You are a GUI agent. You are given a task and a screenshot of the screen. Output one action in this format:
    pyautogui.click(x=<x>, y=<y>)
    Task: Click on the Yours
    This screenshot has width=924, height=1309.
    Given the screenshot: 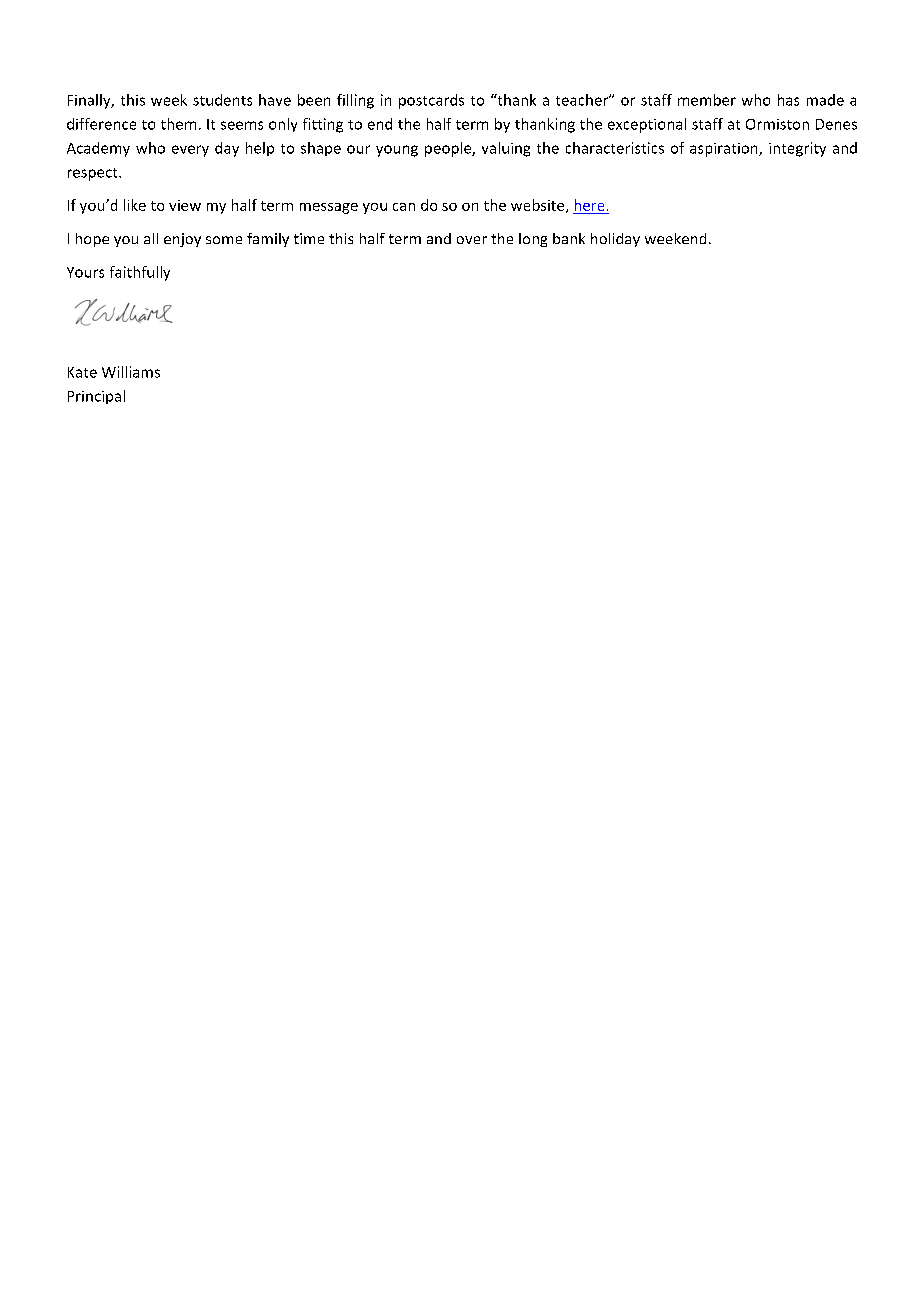 What is the action you would take?
    pyautogui.click(x=85, y=272)
